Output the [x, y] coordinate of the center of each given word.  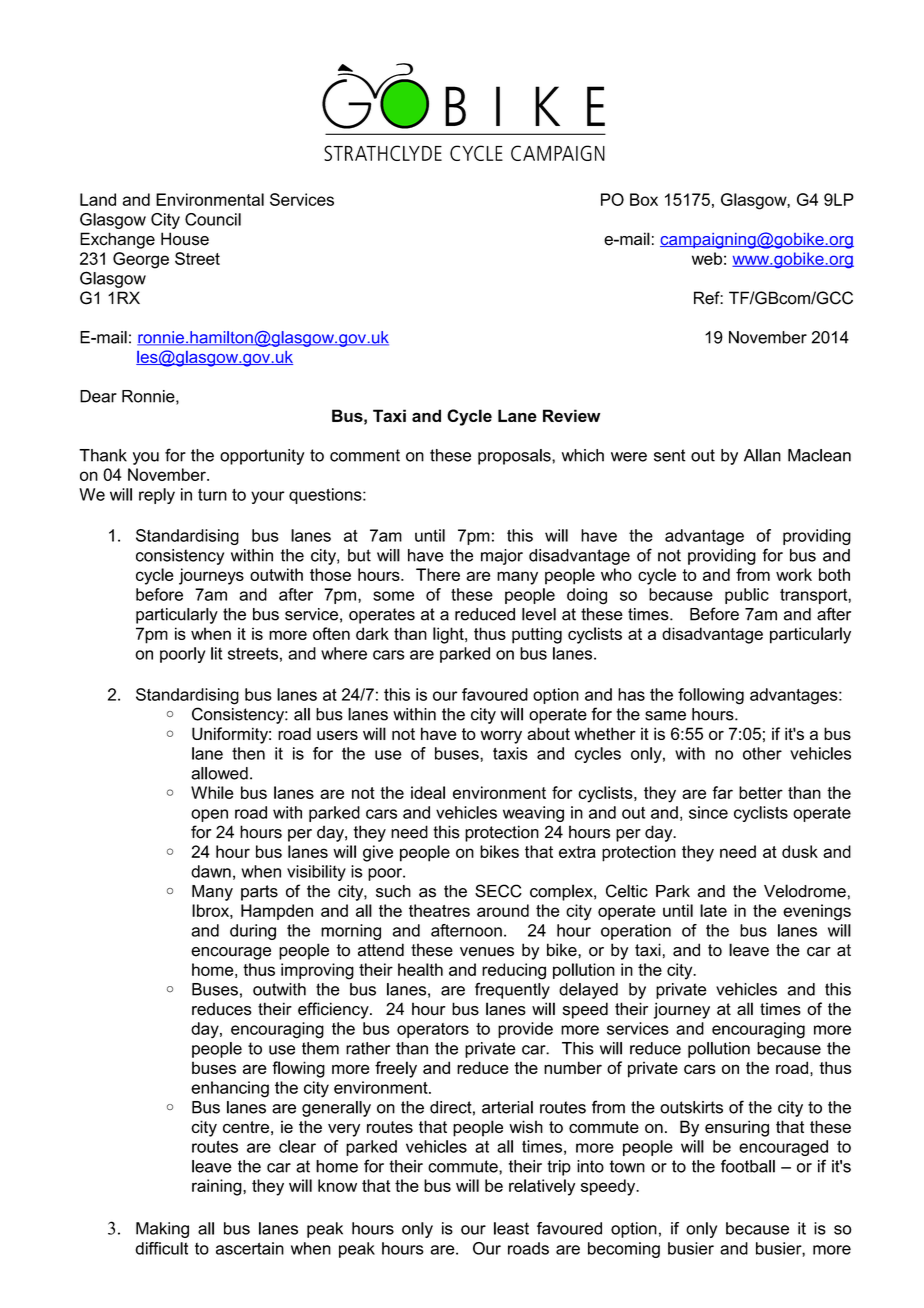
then [248, 753]
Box [644, 199]
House [185, 239]
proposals [515, 457]
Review [572, 415]
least [511, 1228]
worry [501, 737]
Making [162, 1230]
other [762, 753]
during [253, 932]
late [713, 910]
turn [212, 495]
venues [487, 952]
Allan [762, 455]
